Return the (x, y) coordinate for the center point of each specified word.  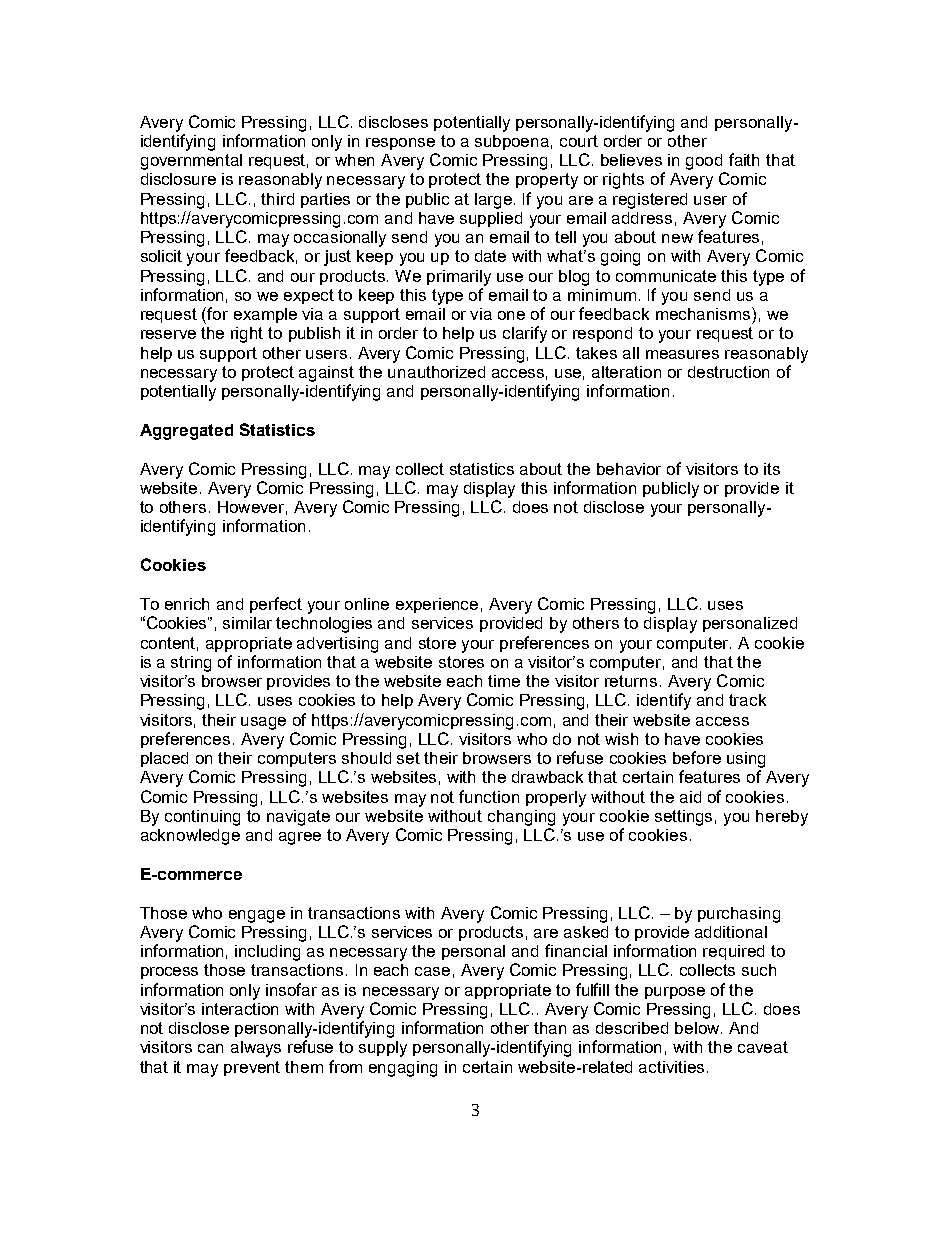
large (493, 201)
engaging (403, 1069)
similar (247, 623)
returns (631, 681)
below (698, 1028)
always (256, 1049)
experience (437, 605)
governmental (191, 162)
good (704, 162)
